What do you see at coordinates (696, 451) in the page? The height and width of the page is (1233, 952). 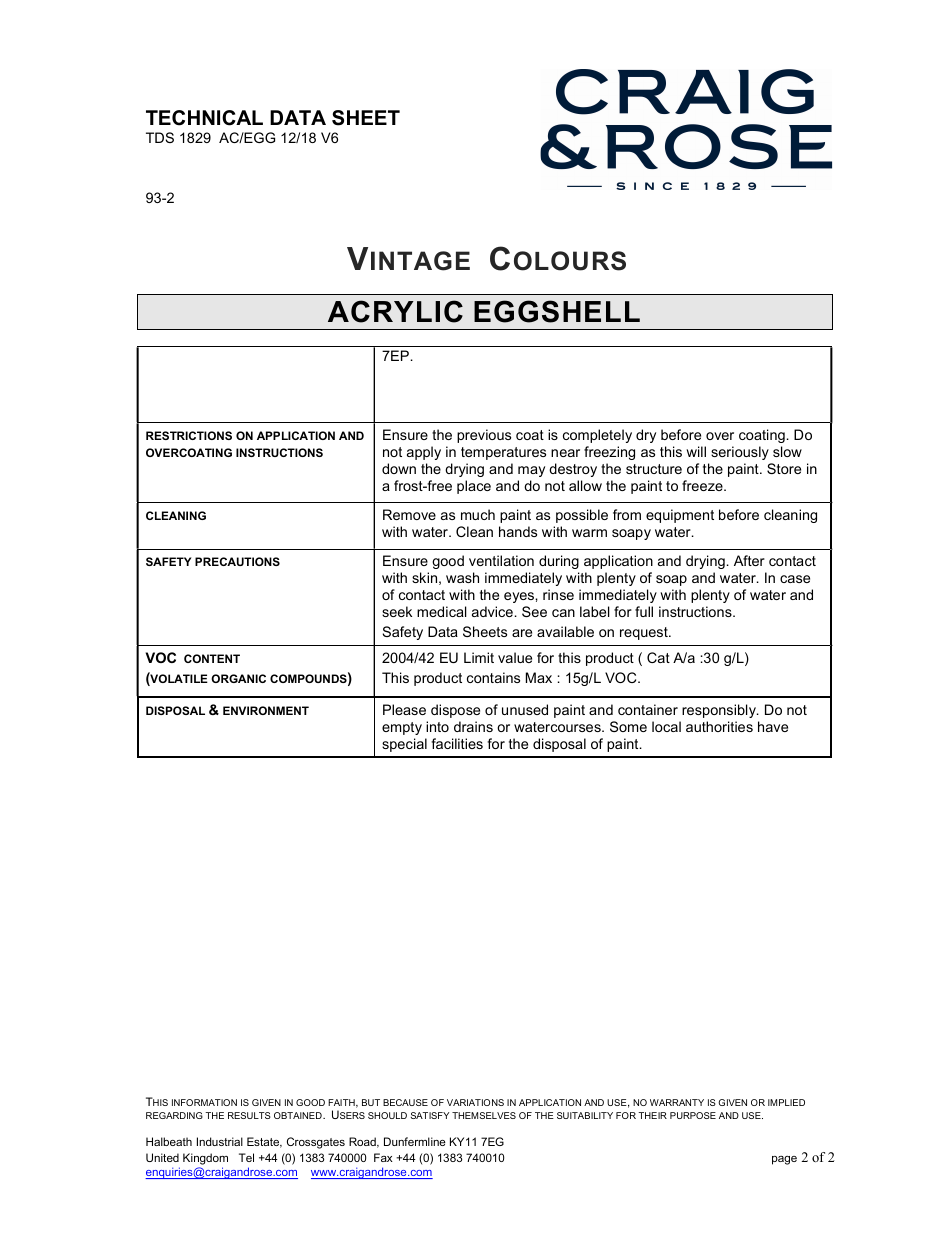 I see `will` at bounding box center [696, 451].
